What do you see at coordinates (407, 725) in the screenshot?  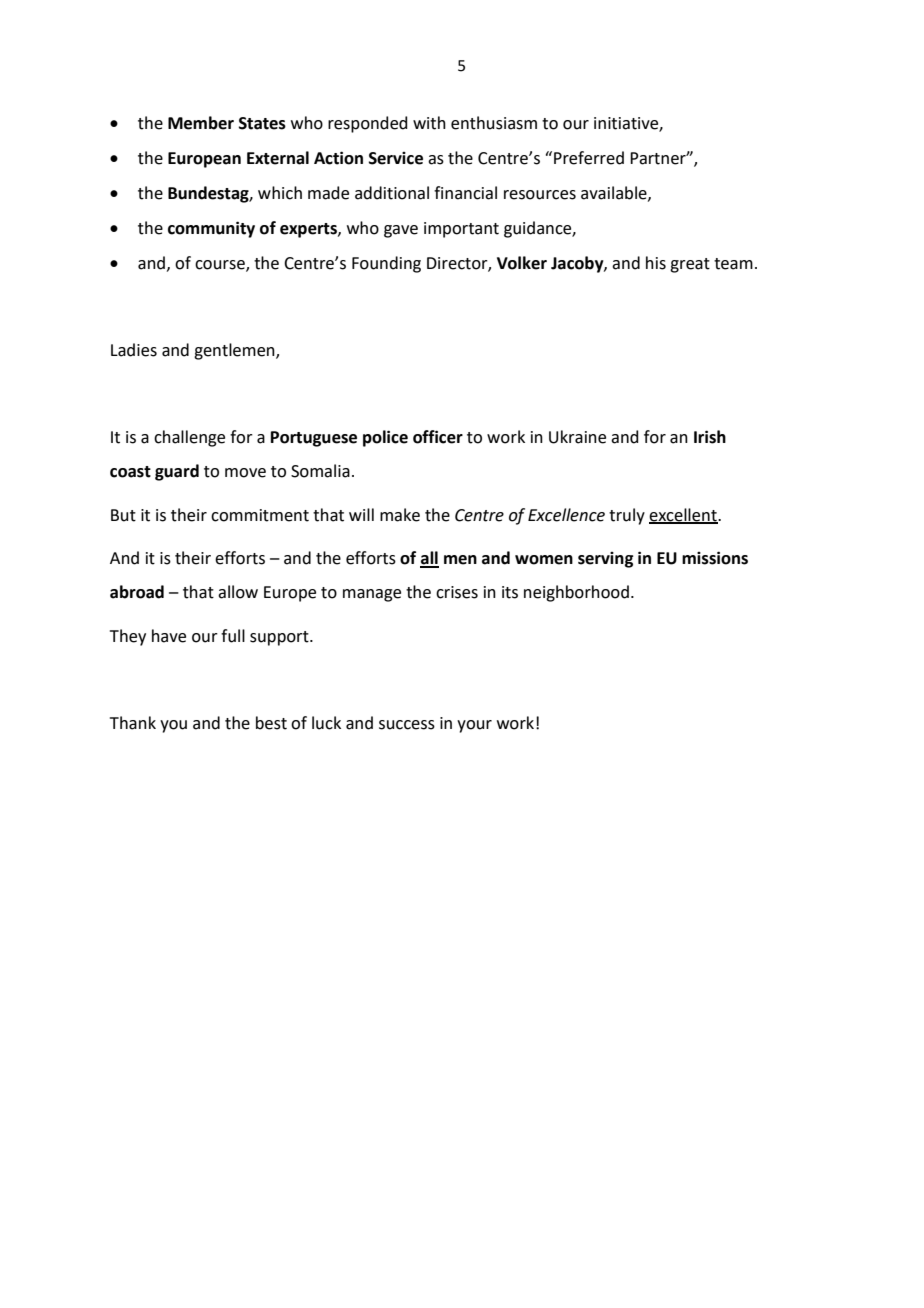 I see `success` at bounding box center [407, 725].
